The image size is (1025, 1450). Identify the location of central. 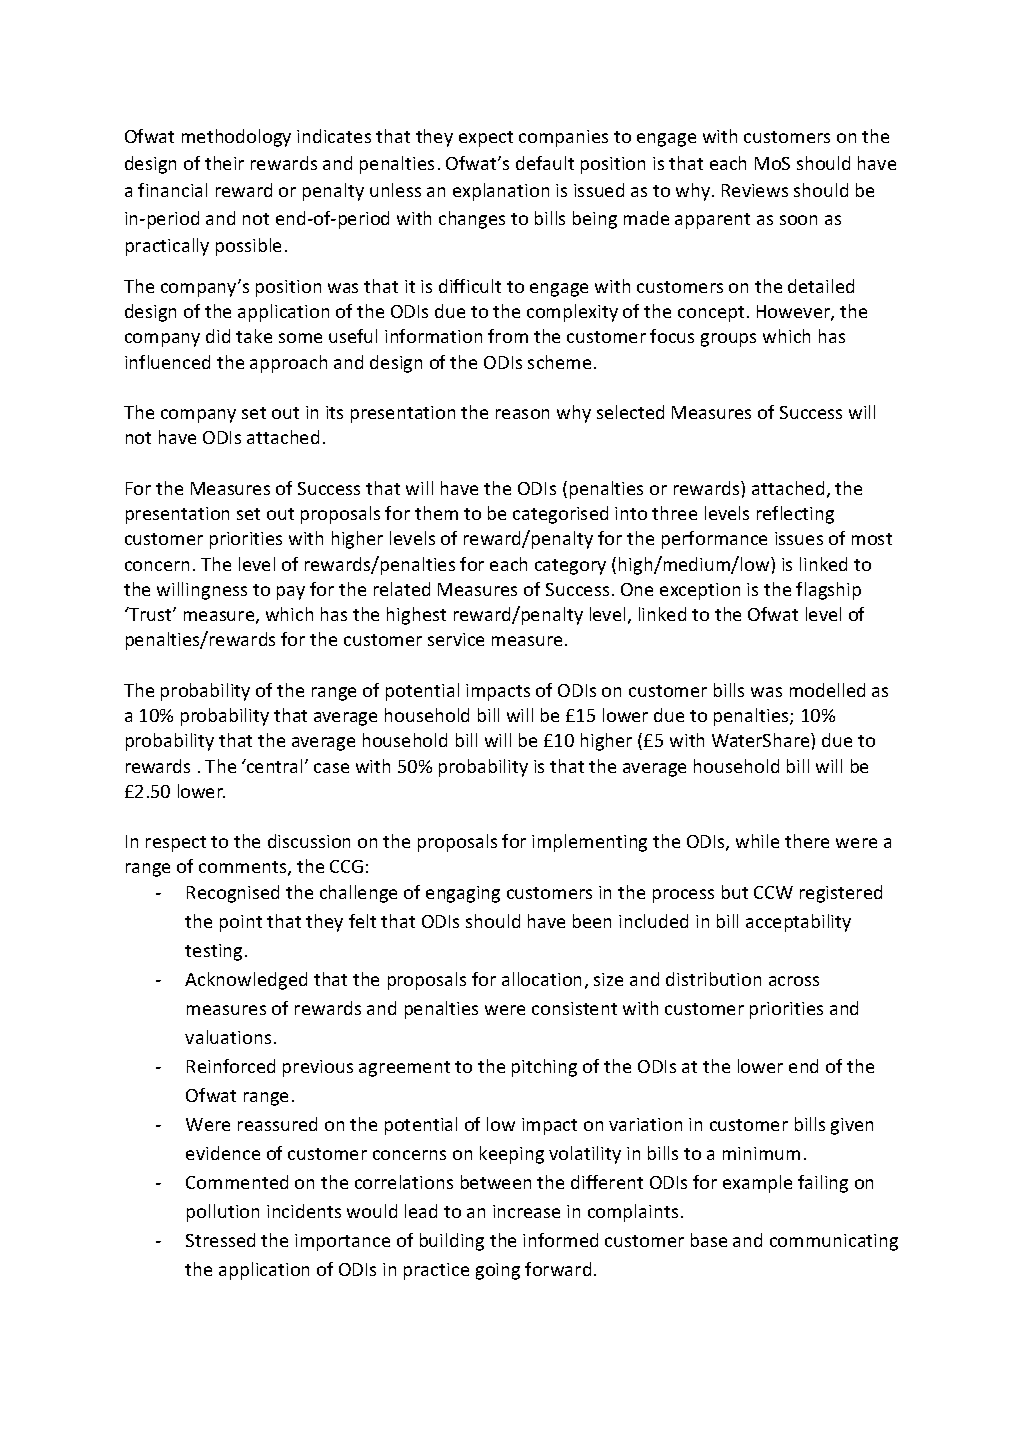
(273, 766).
